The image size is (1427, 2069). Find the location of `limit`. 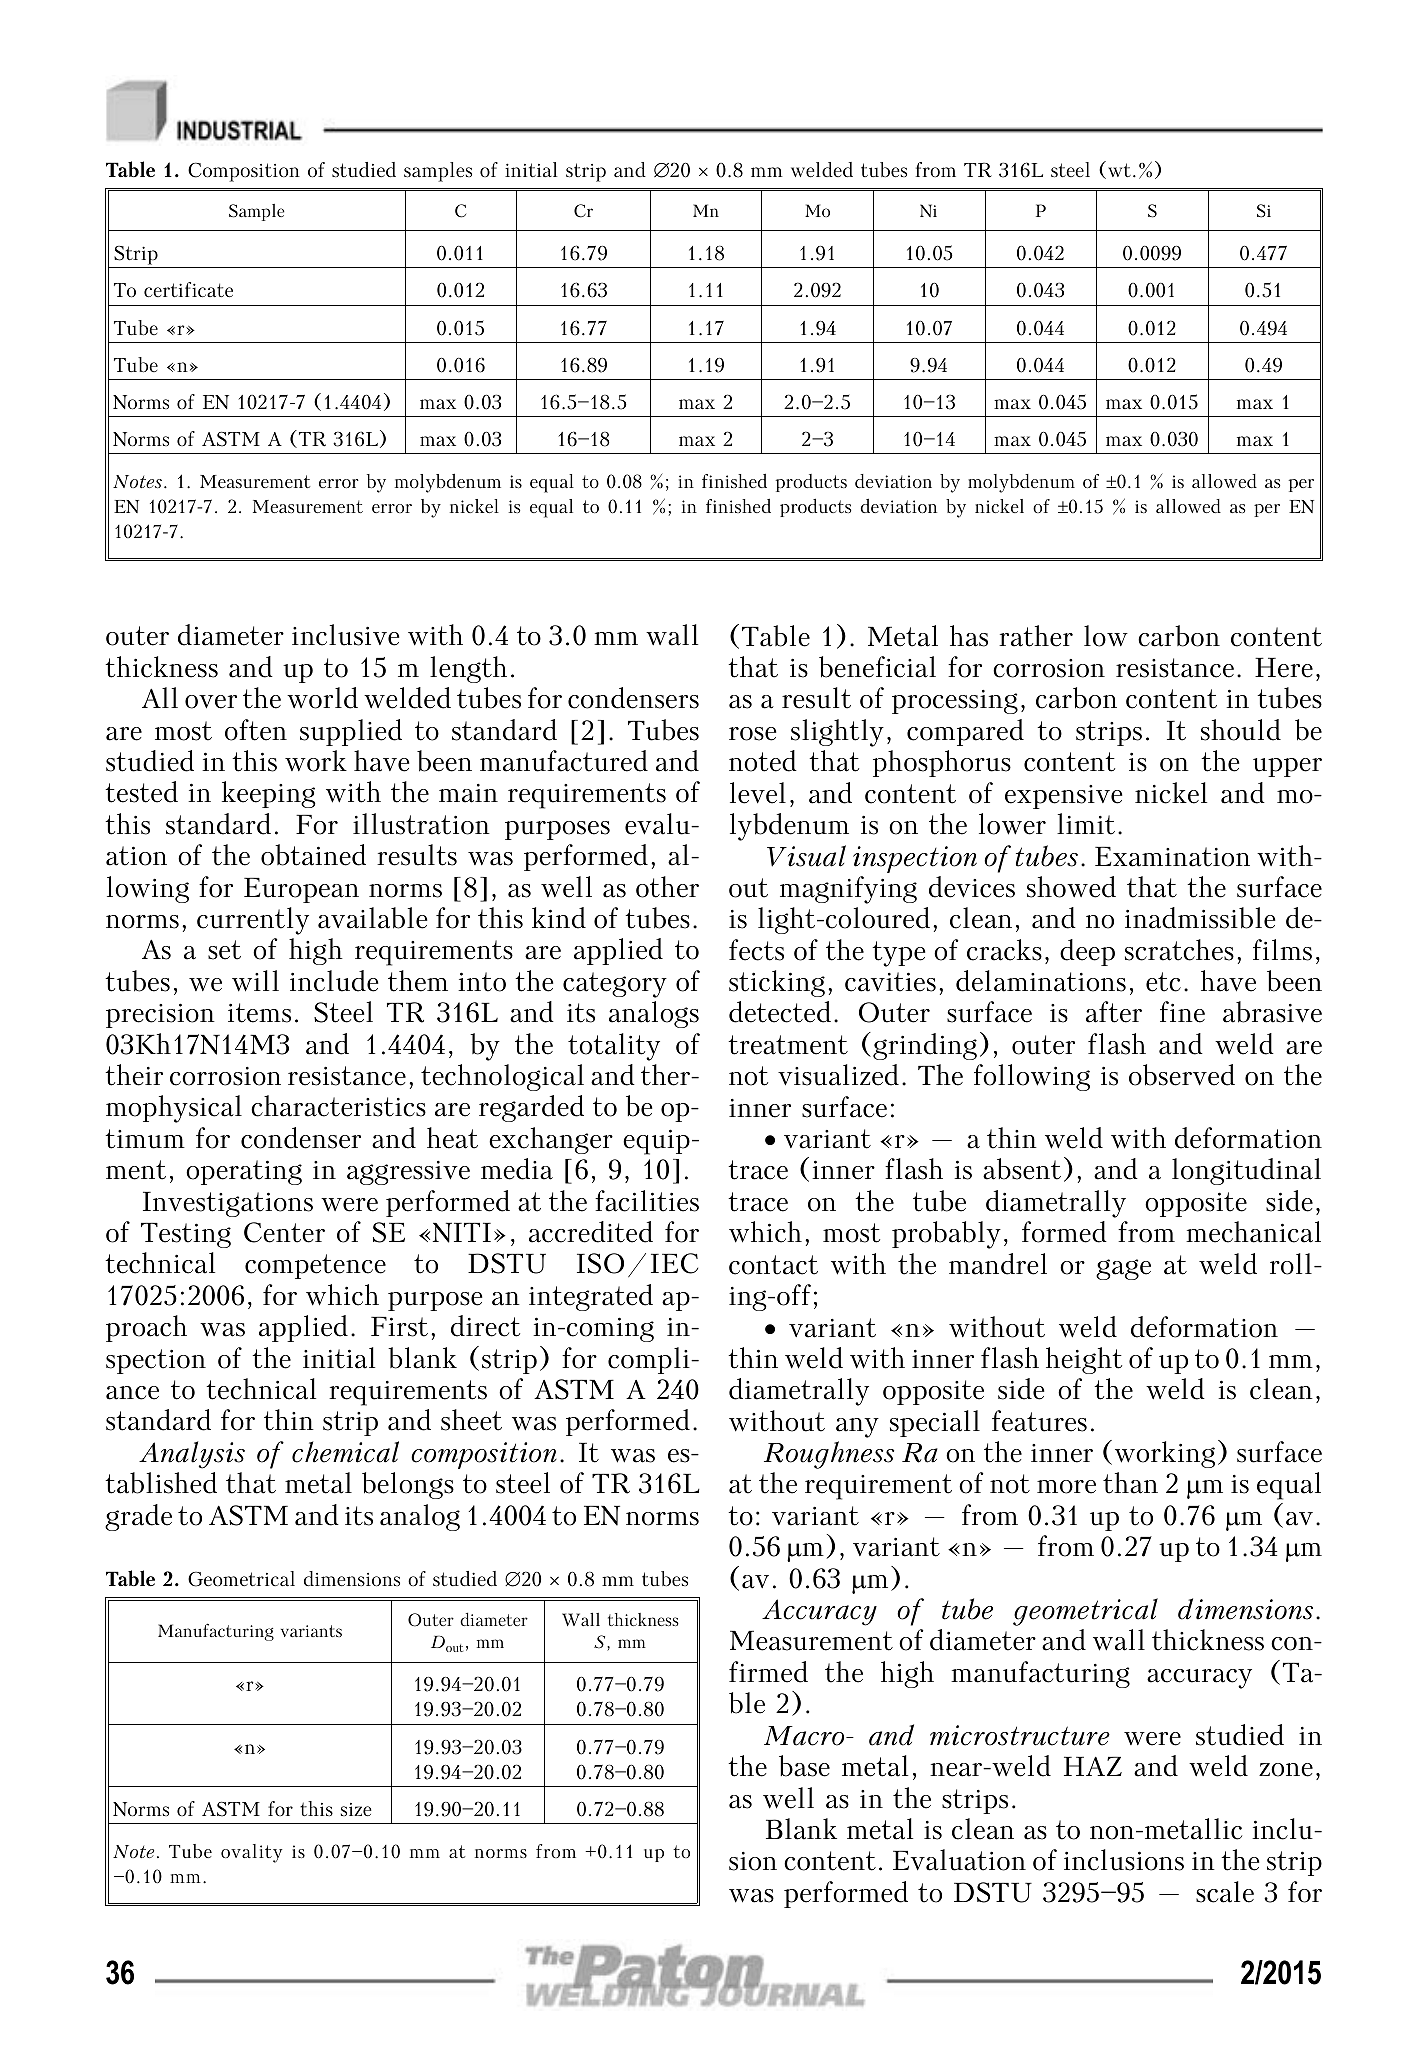

limit is located at coordinates (1086, 824).
